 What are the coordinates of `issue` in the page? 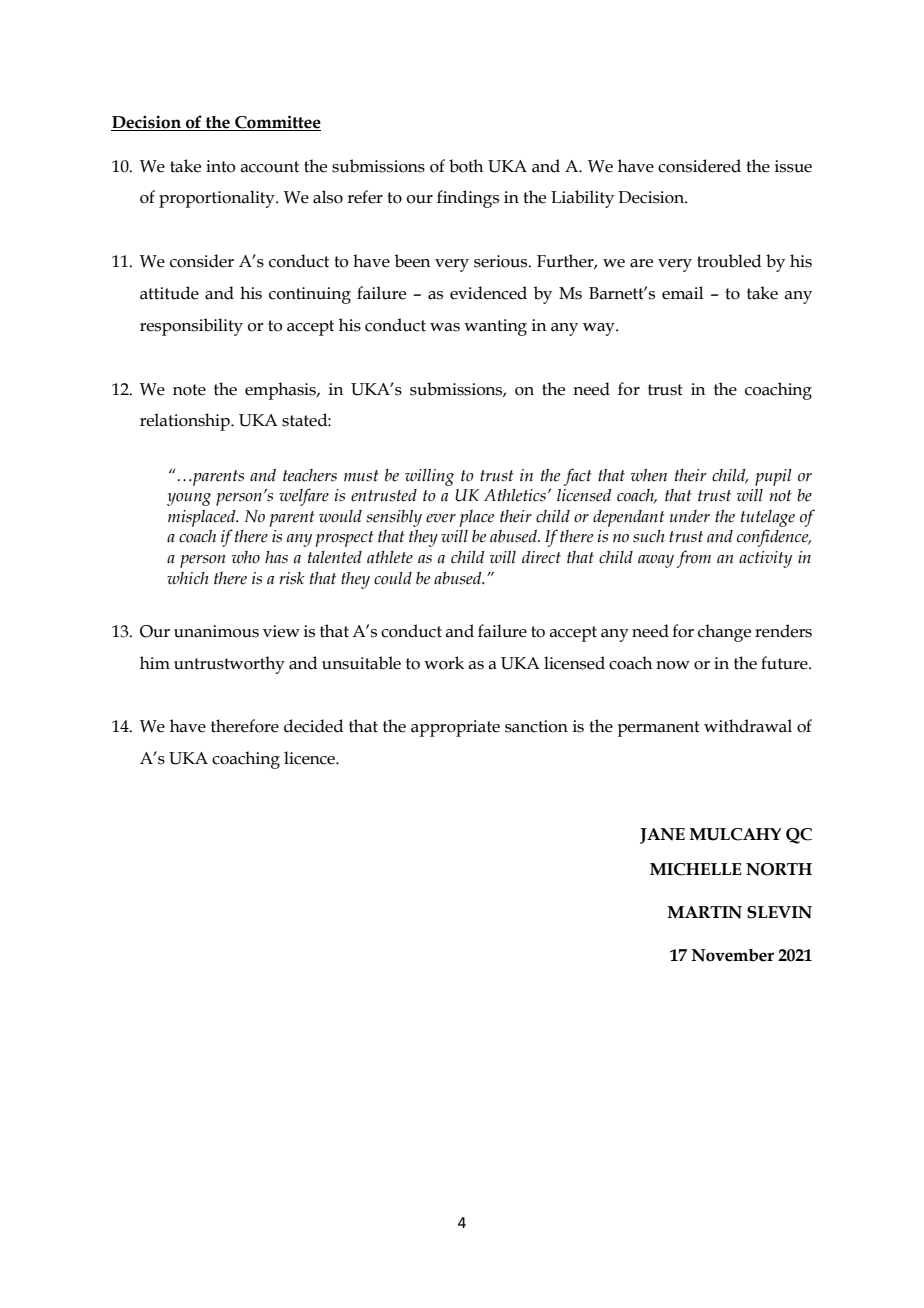 It's located at (793, 166).
